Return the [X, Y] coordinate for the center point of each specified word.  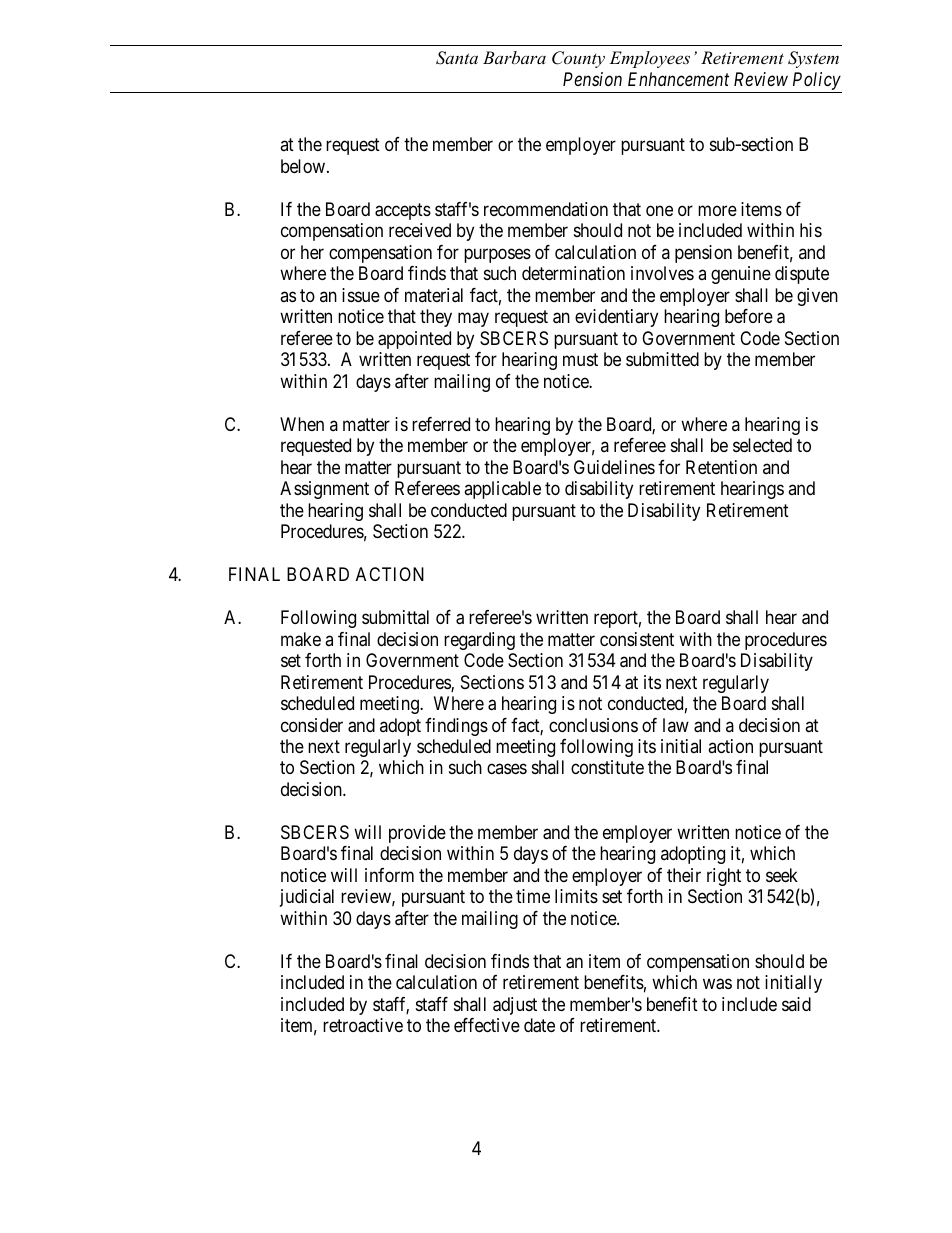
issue [361, 295]
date [539, 1025]
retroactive [363, 1025]
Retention [721, 467]
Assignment [324, 490]
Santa [457, 58]
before [749, 316]
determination [573, 273]
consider [312, 725]
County [578, 59]
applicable [502, 490]
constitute [607, 767]
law [676, 725]
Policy [817, 81]
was [717, 984]
